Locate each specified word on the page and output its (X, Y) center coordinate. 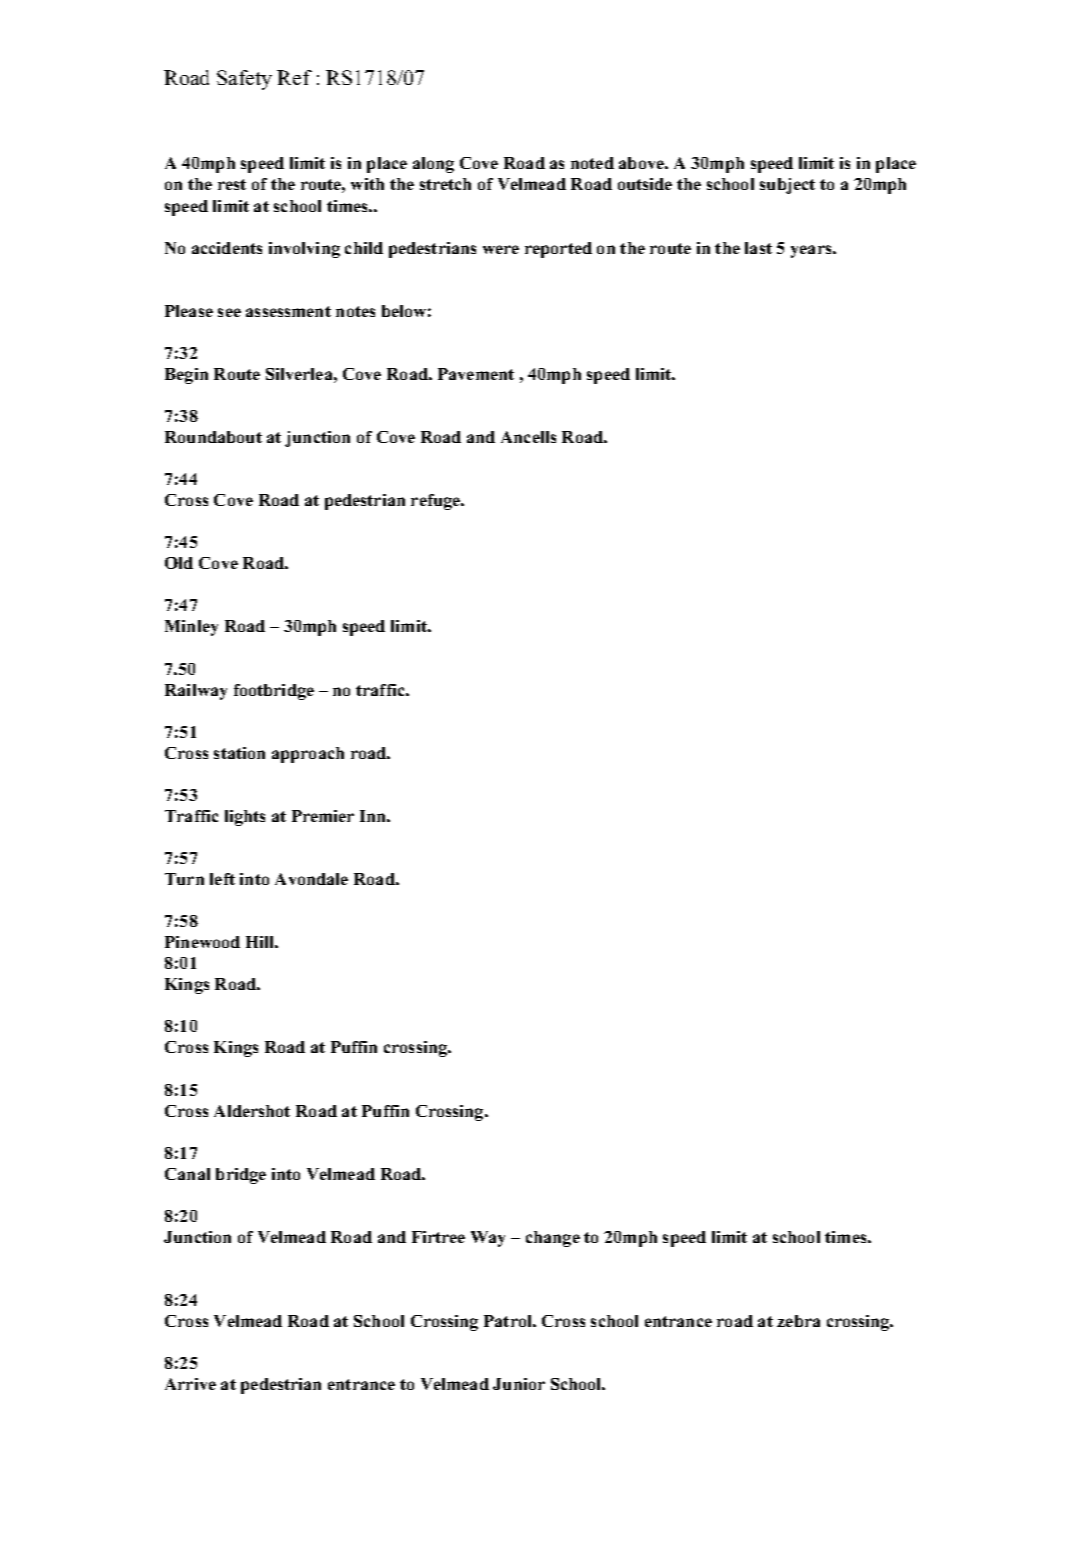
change (553, 1239)
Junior (519, 1384)
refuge (437, 502)
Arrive (190, 1384)
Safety (244, 80)
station (239, 753)
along (433, 165)
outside (645, 184)
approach (308, 755)
